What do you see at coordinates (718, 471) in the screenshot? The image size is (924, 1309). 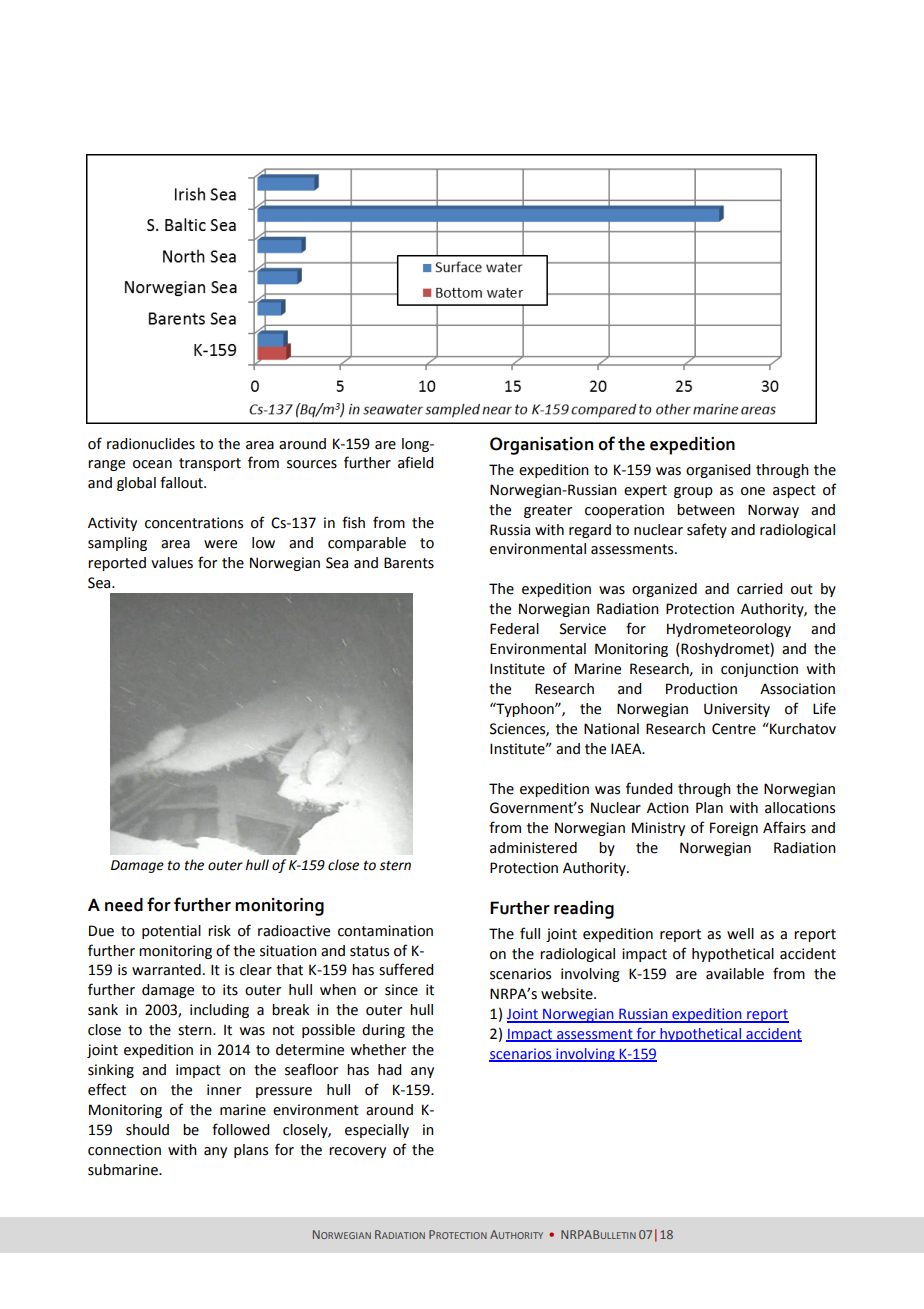 I see `organised` at bounding box center [718, 471].
